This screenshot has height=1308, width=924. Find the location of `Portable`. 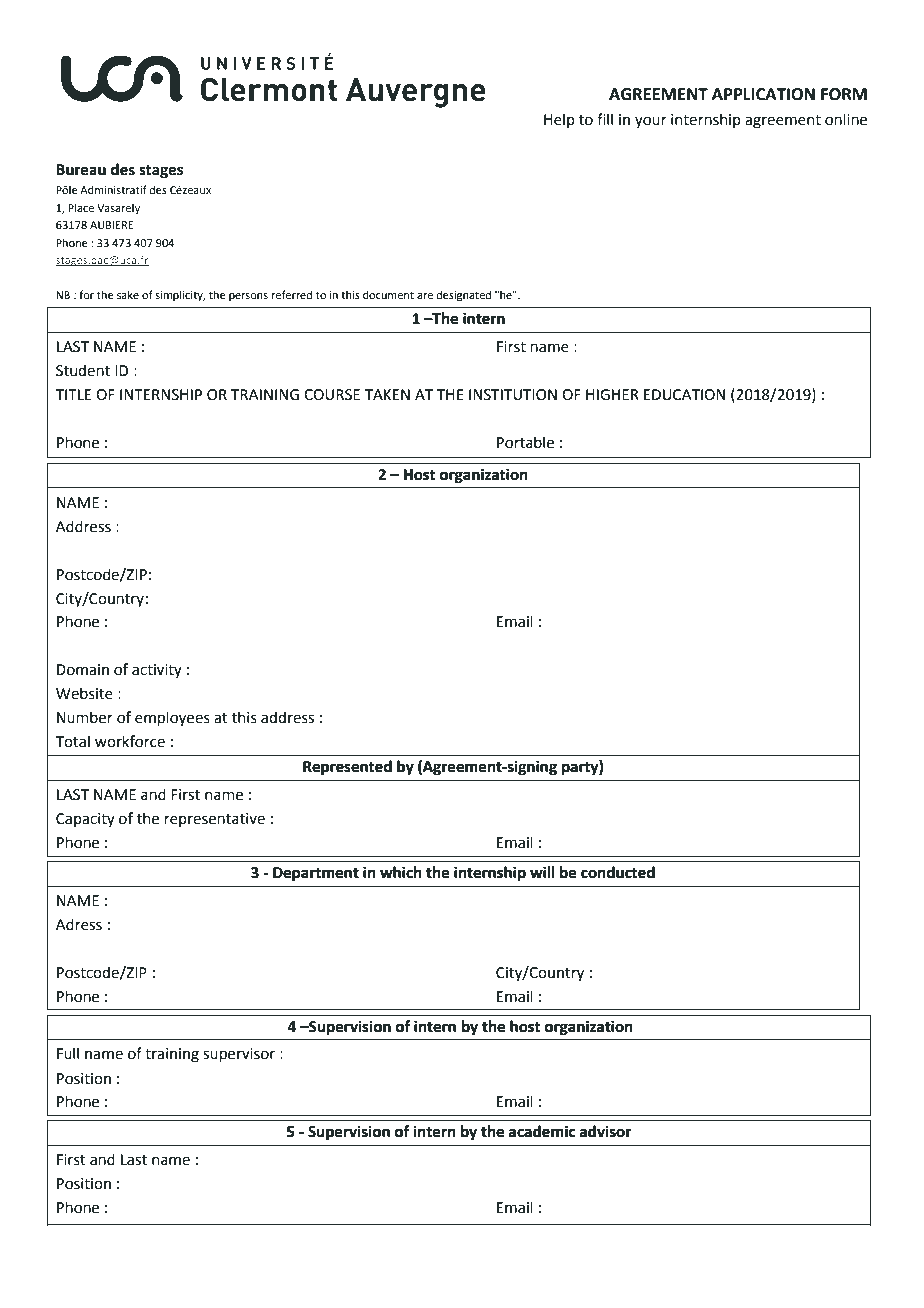

Portable is located at coordinates (525, 442).
